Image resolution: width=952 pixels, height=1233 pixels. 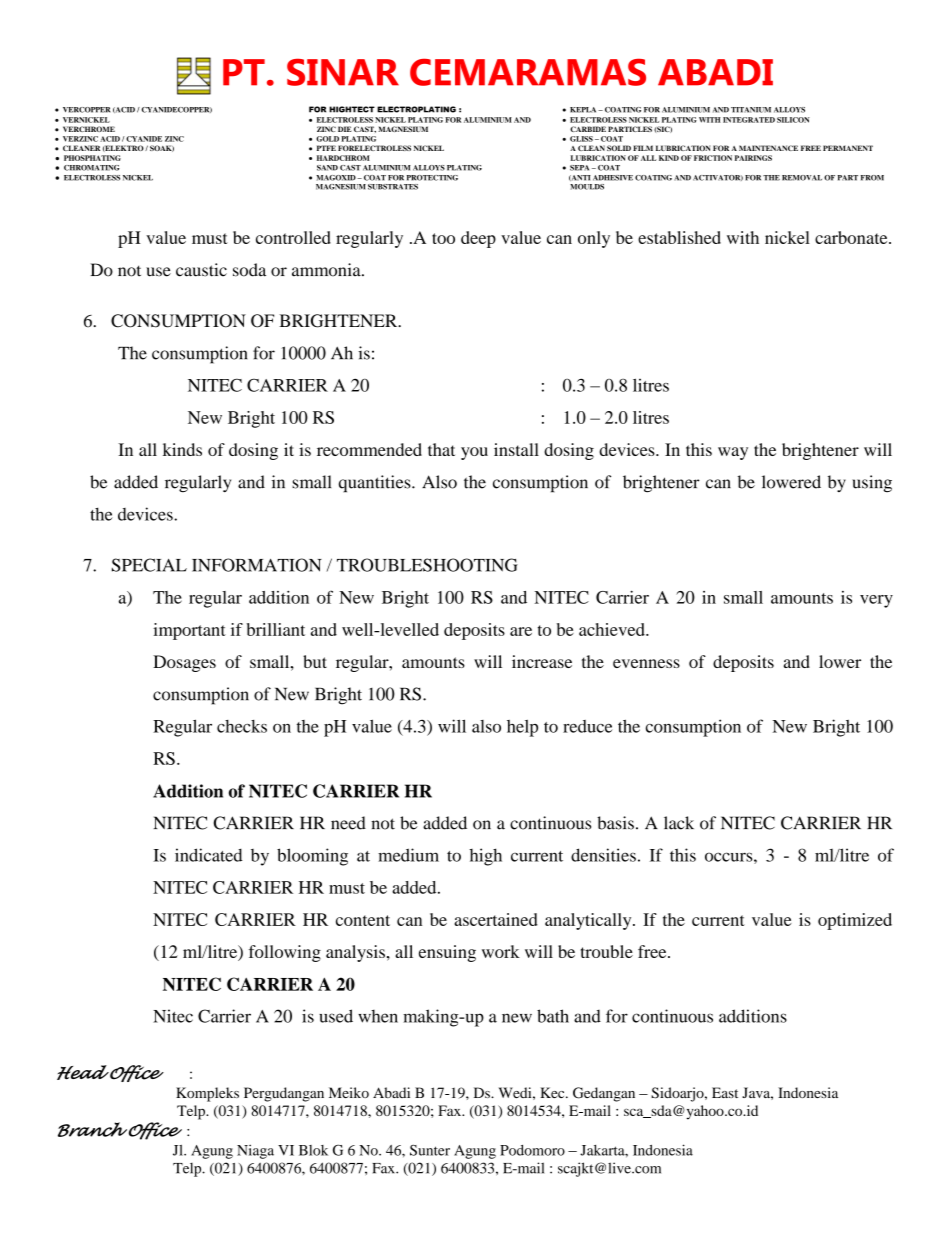 I want to click on Blok, so click(x=313, y=1150).
